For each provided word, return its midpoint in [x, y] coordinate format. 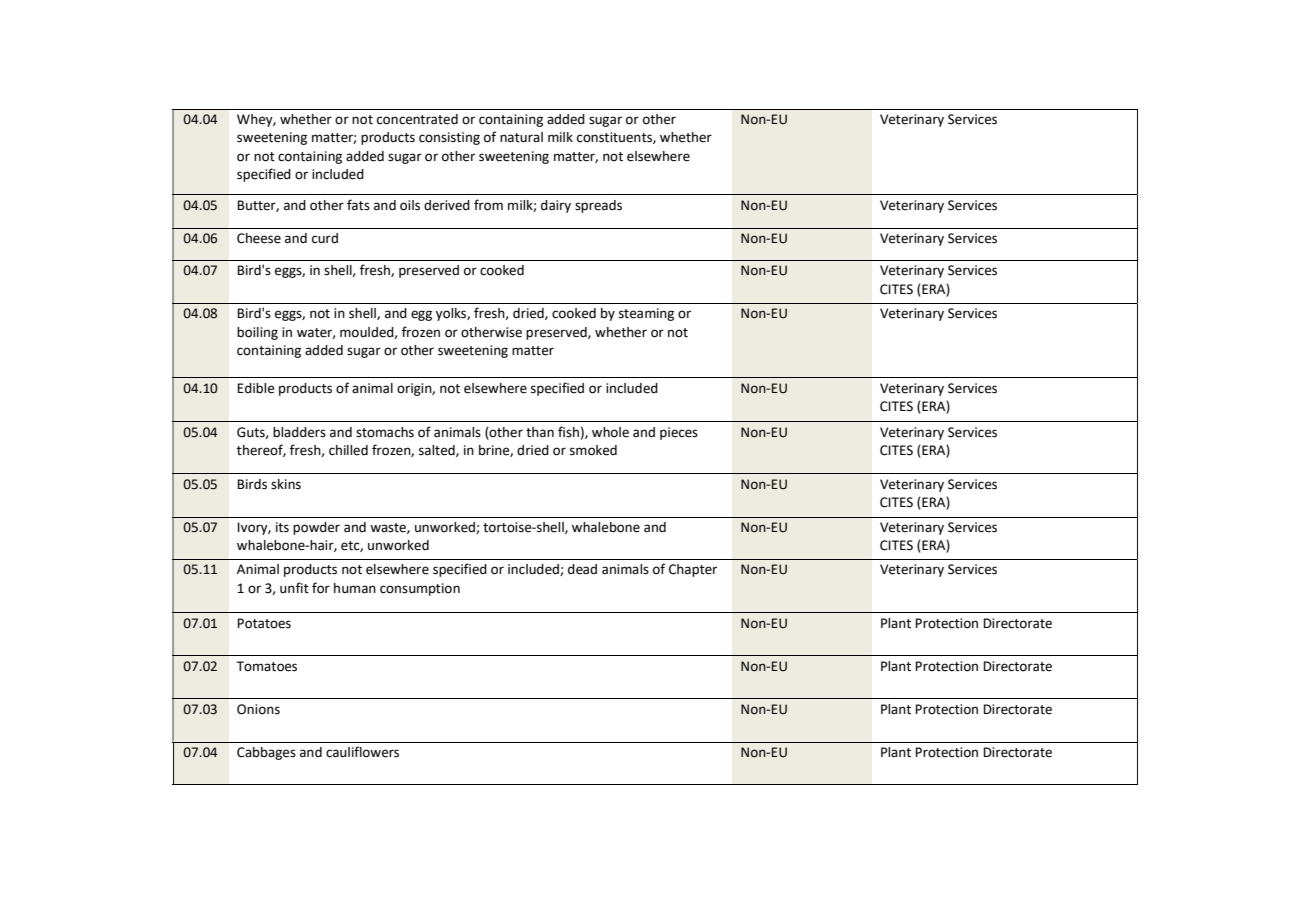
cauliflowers [362, 752]
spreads [598, 206]
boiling [257, 333]
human [355, 588]
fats [358, 205]
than [540, 432]
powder [316, 528]
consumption [420, 589]
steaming [646, 314]
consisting [449, 138]
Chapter [693, 570]
